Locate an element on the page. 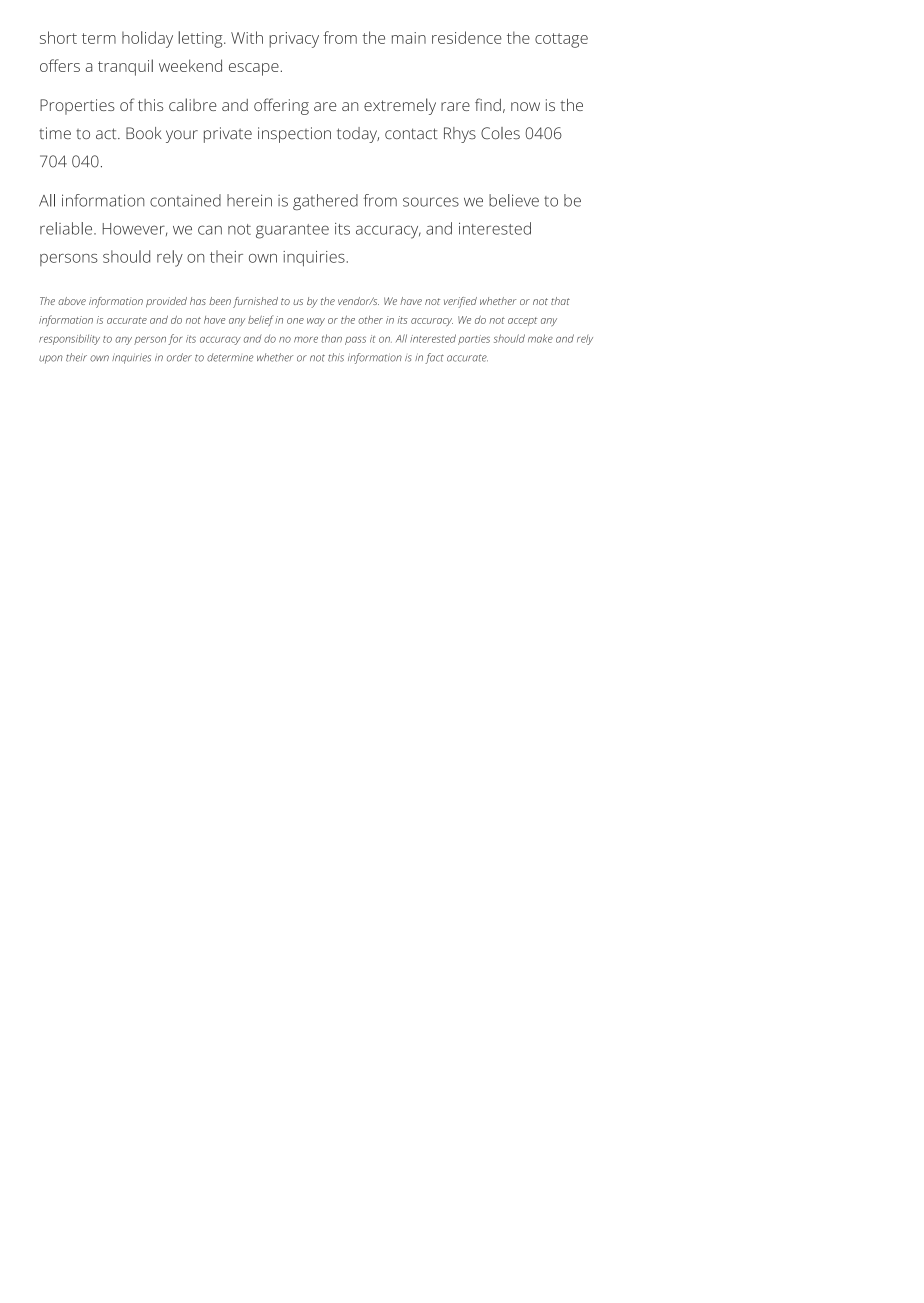 The width and height of the image is (924, 1303). gathered is located at coordinates (325, 202).
